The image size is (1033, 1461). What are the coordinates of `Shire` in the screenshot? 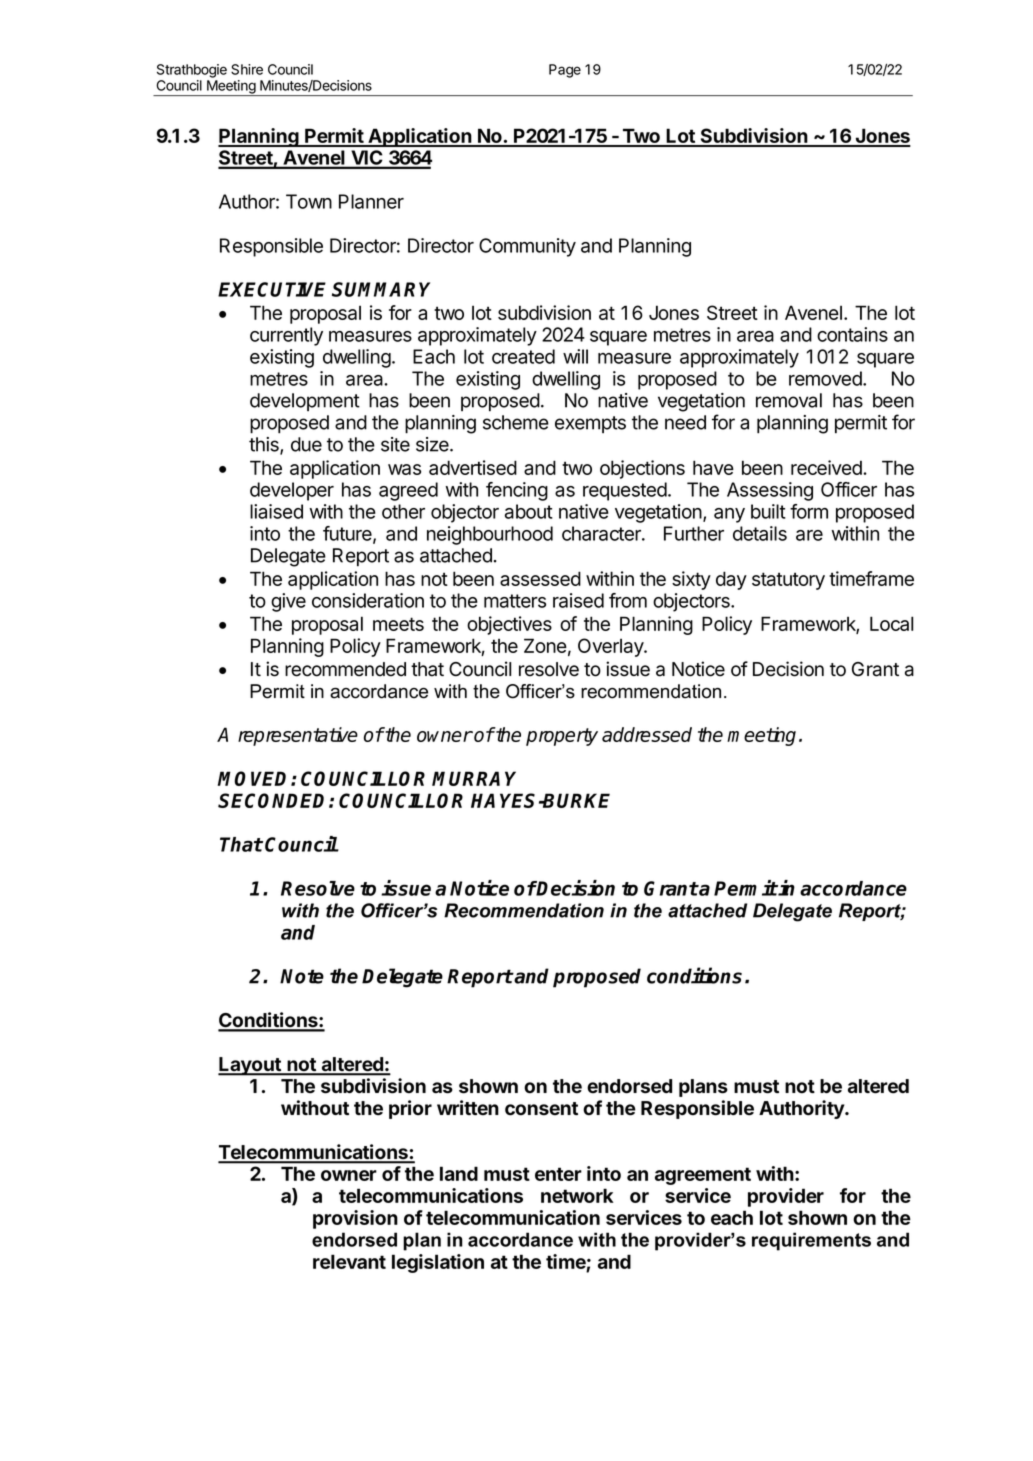 It's located at (247, 69).
